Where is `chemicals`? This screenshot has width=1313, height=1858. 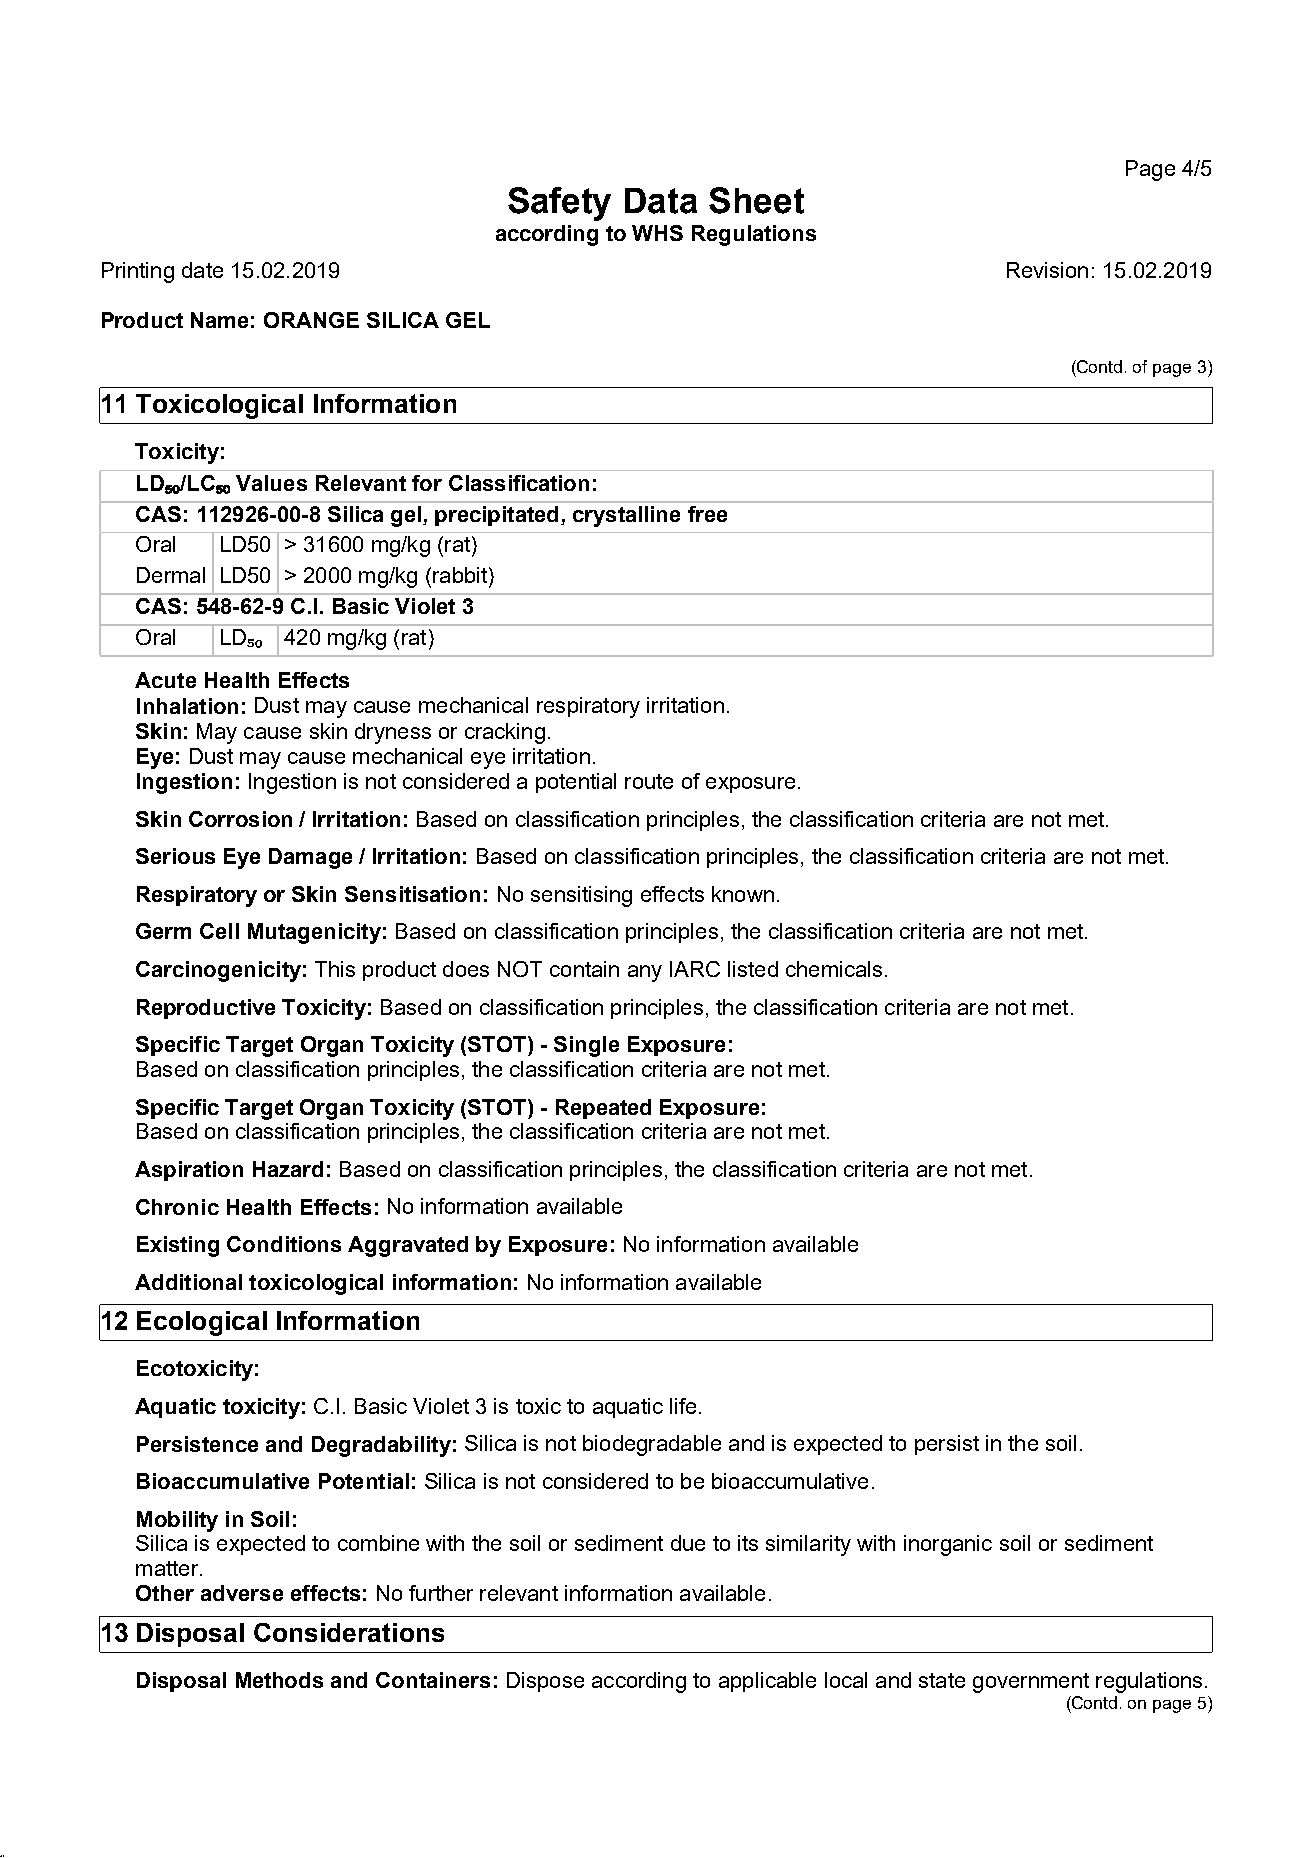 chemicals is located at coordinates (834, 969).
